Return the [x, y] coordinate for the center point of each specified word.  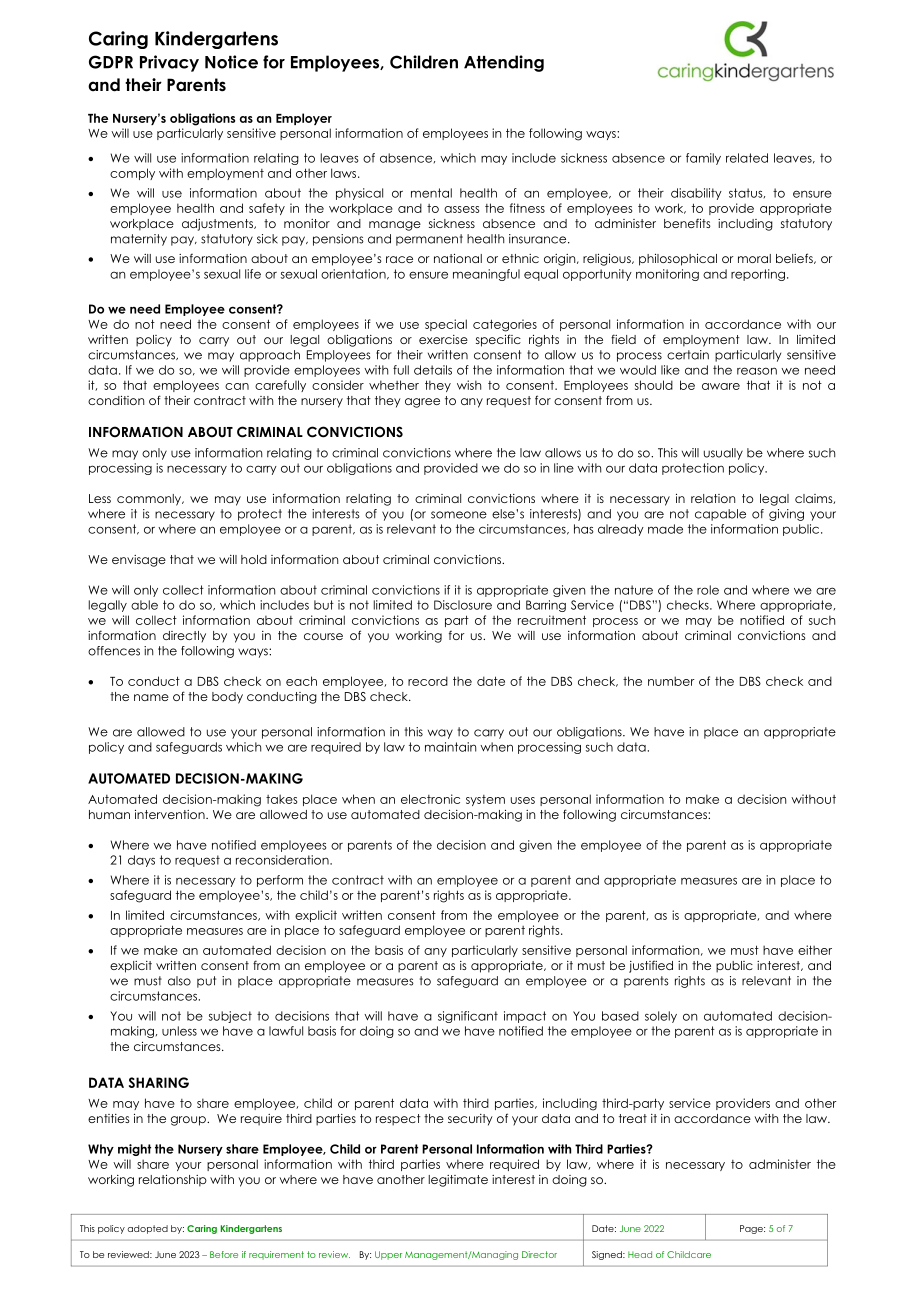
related [747, 158]
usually [723, 454]
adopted [147, 1229]
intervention [171, 814]
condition [116, 400]
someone [459, 515]
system [485, 800]
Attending [504, 63]
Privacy [169, 63]
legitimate [458, 1181]
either [815, 950]
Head [640, 1254]
